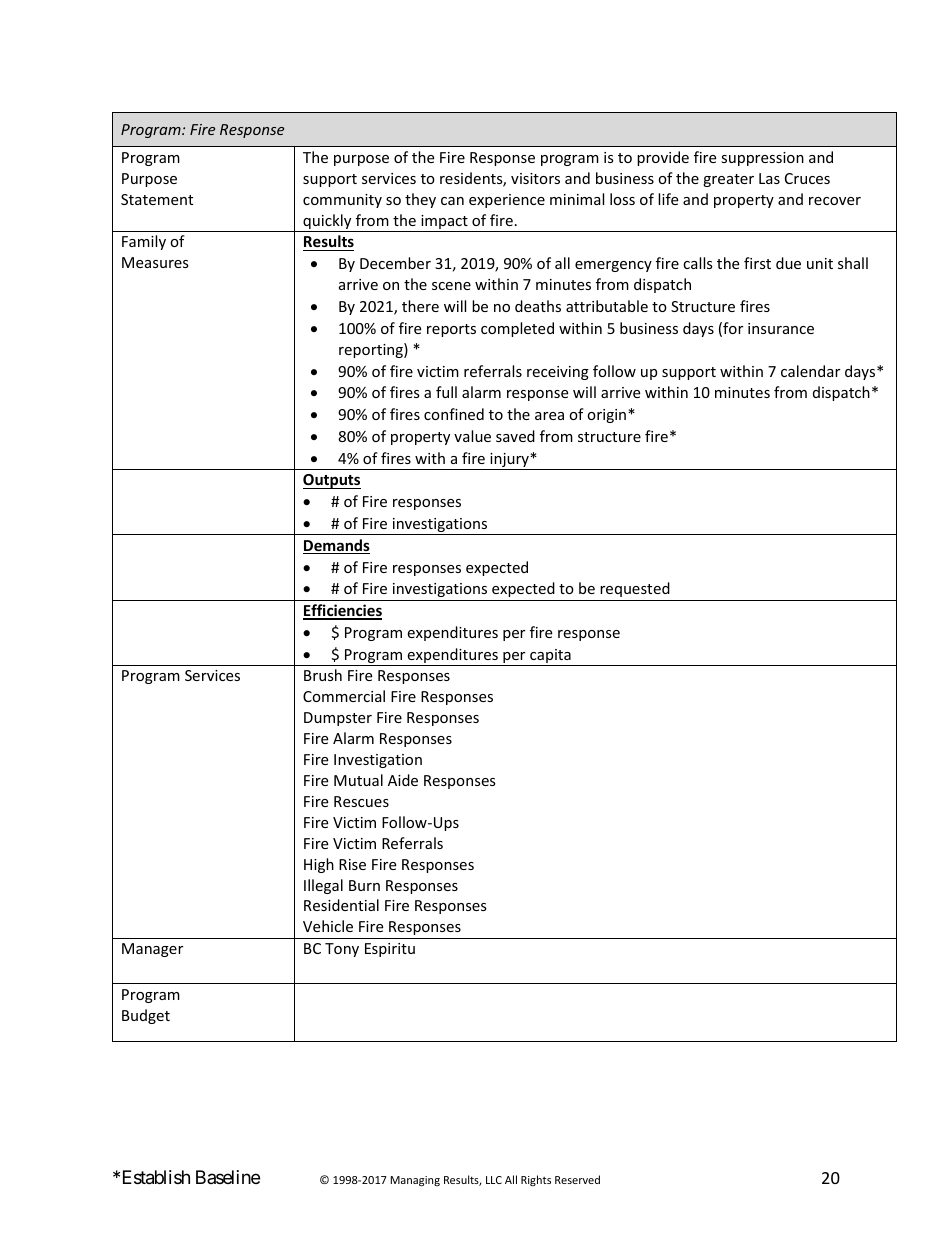 The width and height of the page is (952, 1233). I want to click on insurance, so click(781, 328).
